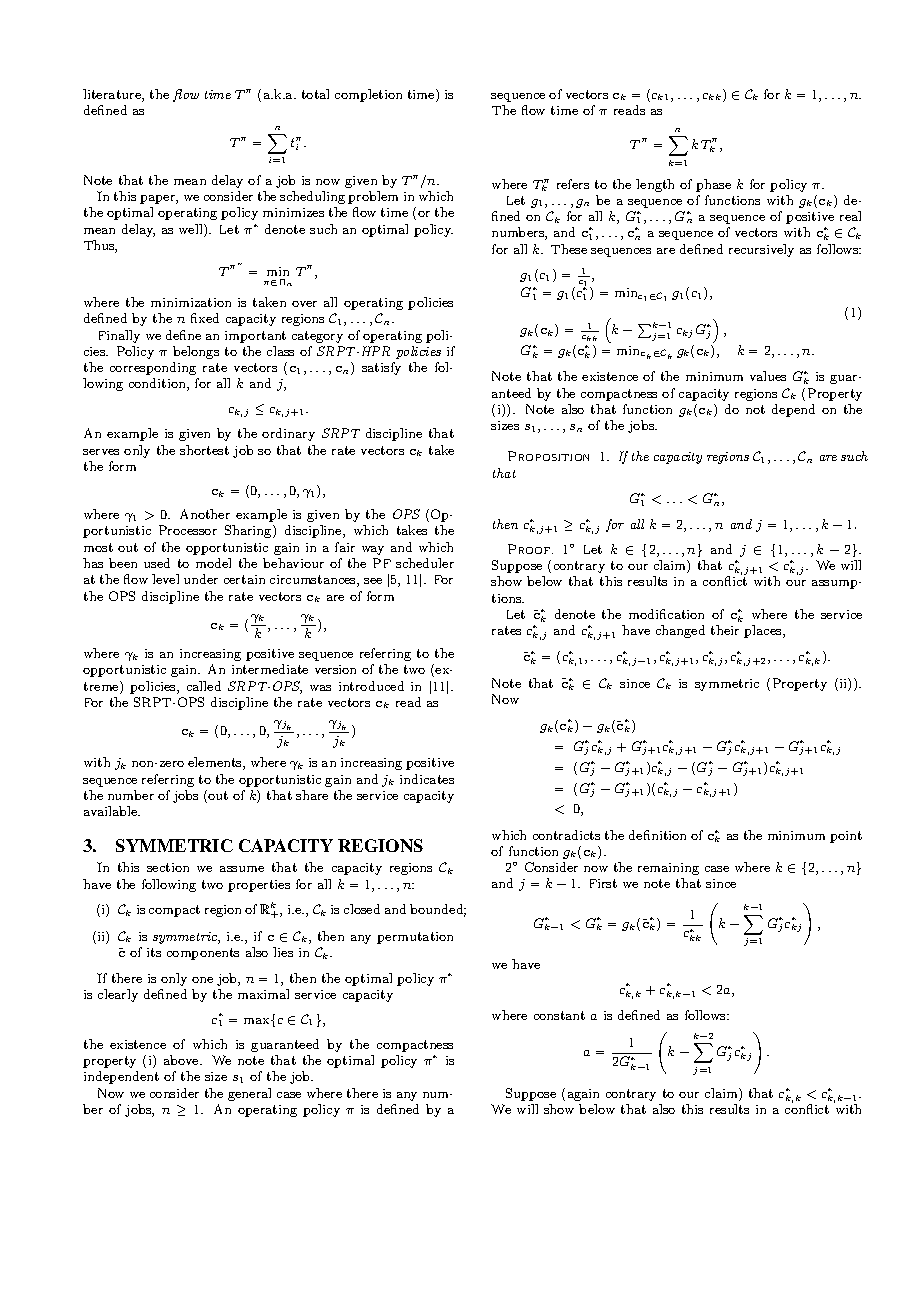  Describe the element at coordinates (168, 867) in the document. I see `section` at that location.
